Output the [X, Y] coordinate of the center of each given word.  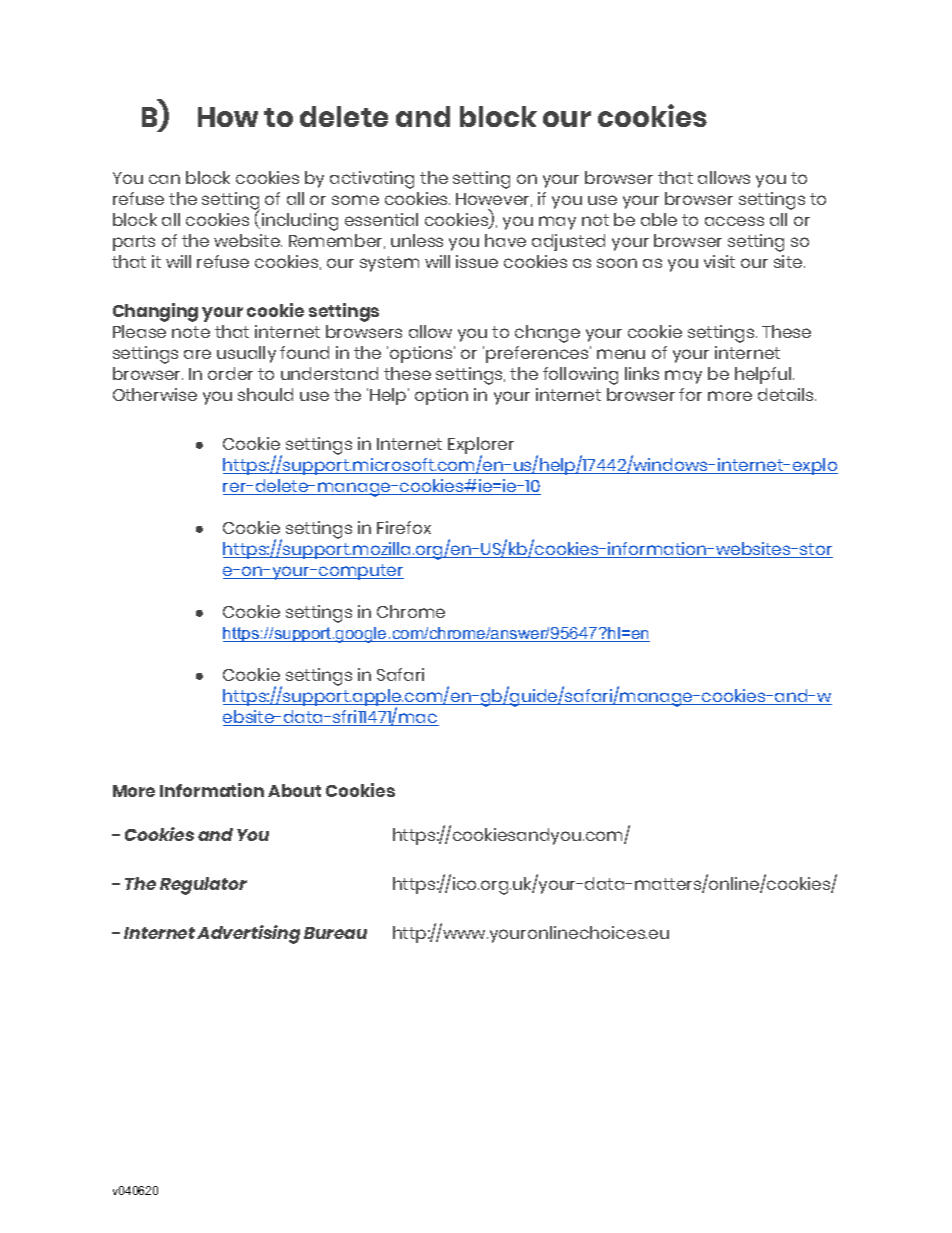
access [734, 221]
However [494, 200]
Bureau [335, 933]
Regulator [203, 886]
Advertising [248, 934]
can [164, 179]
